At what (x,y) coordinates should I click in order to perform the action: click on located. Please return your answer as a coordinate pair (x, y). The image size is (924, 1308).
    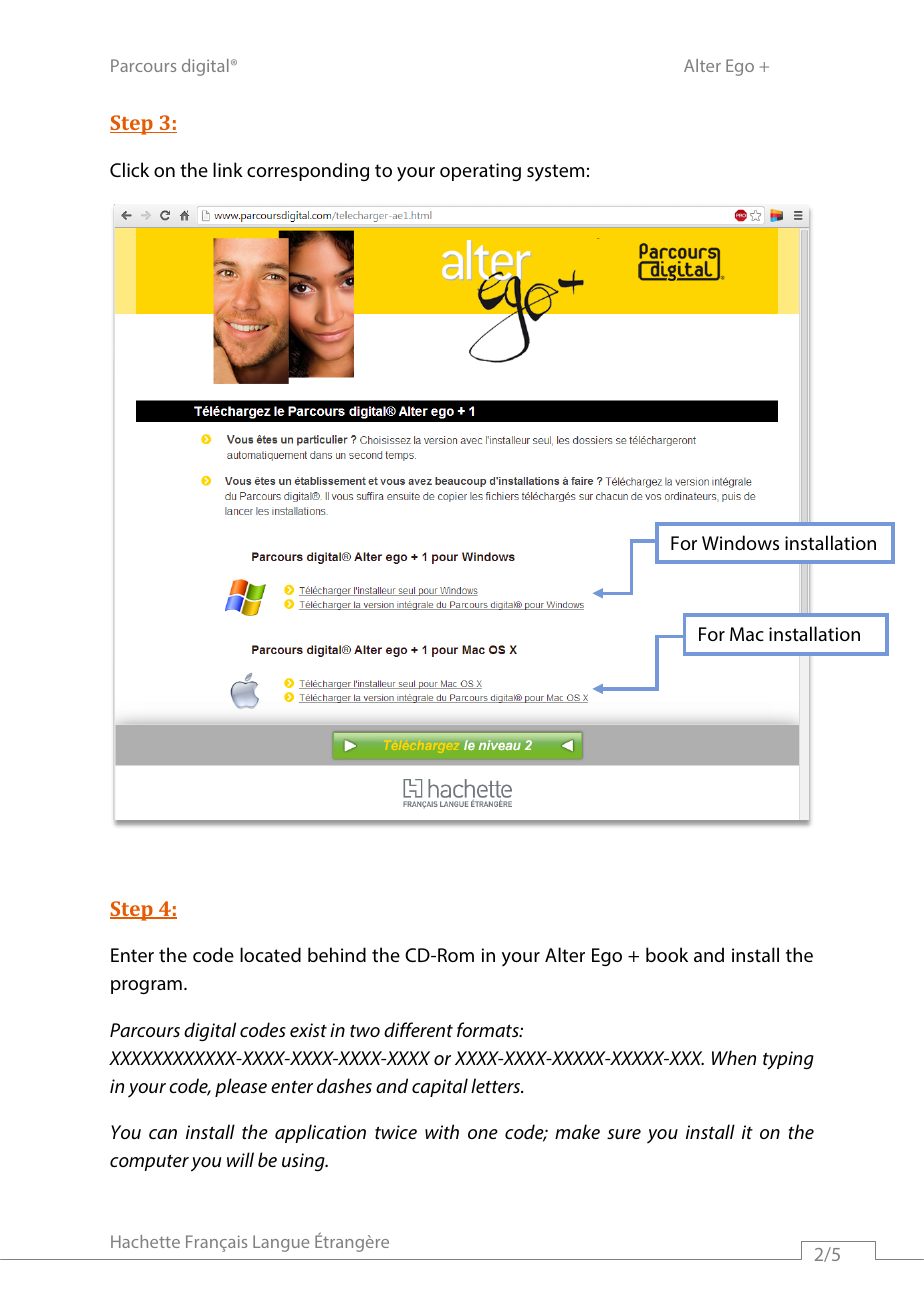
    Looking at the image, I should click on (270, 954).
